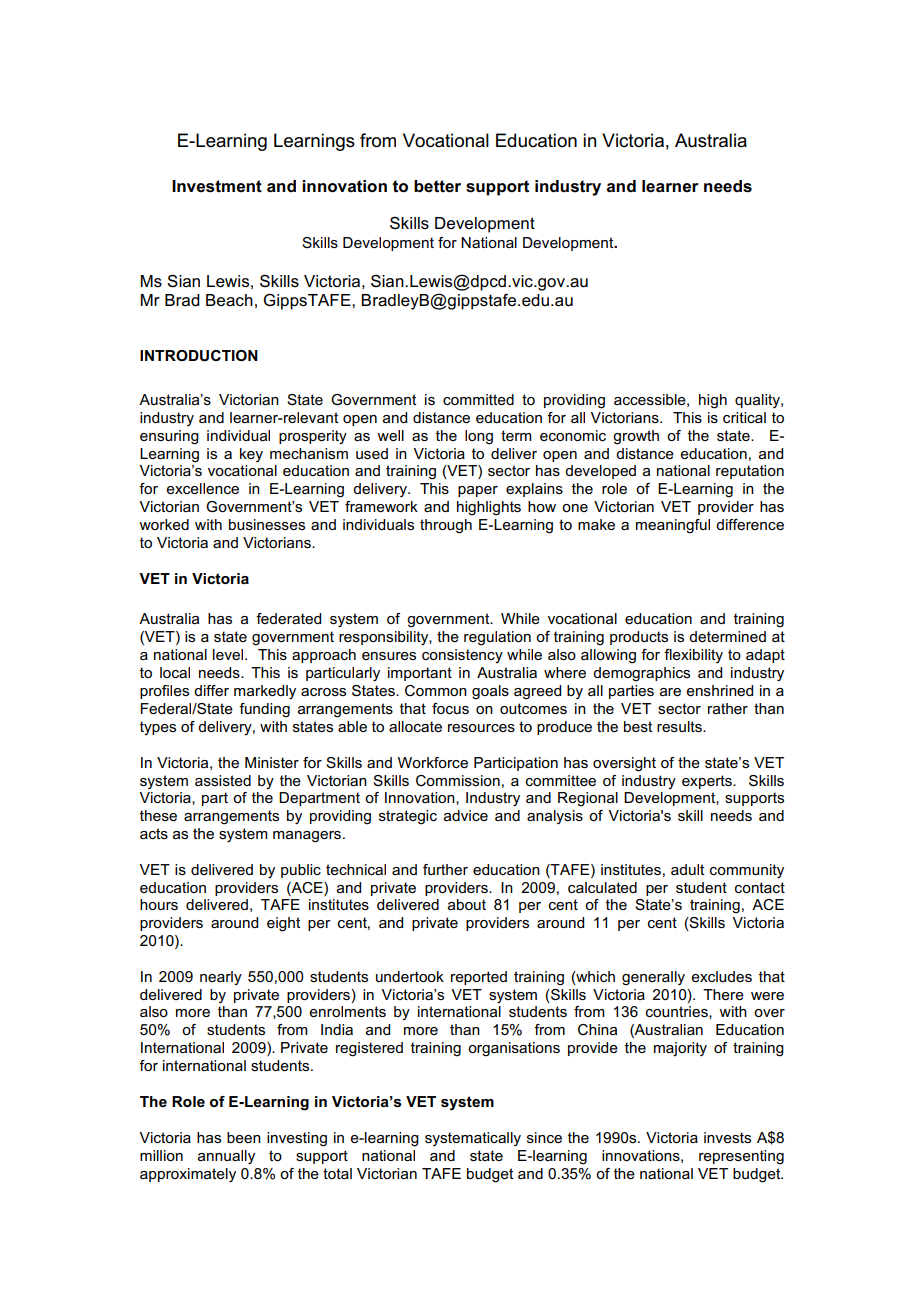  I want to click on annually, so click(226, 1157).
